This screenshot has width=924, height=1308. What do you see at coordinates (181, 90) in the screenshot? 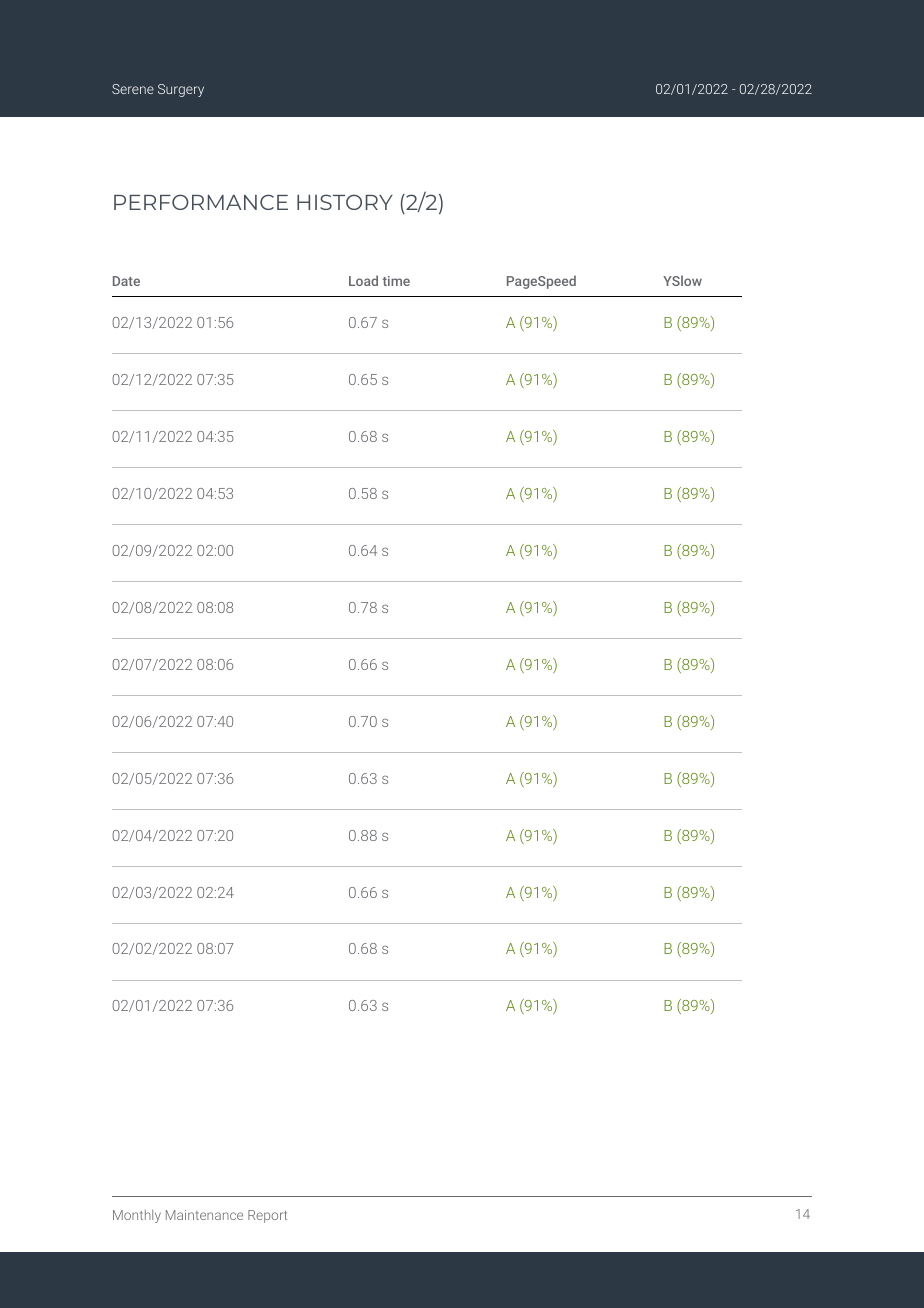
I see `Surgery` at bounding box center [181, 90].
